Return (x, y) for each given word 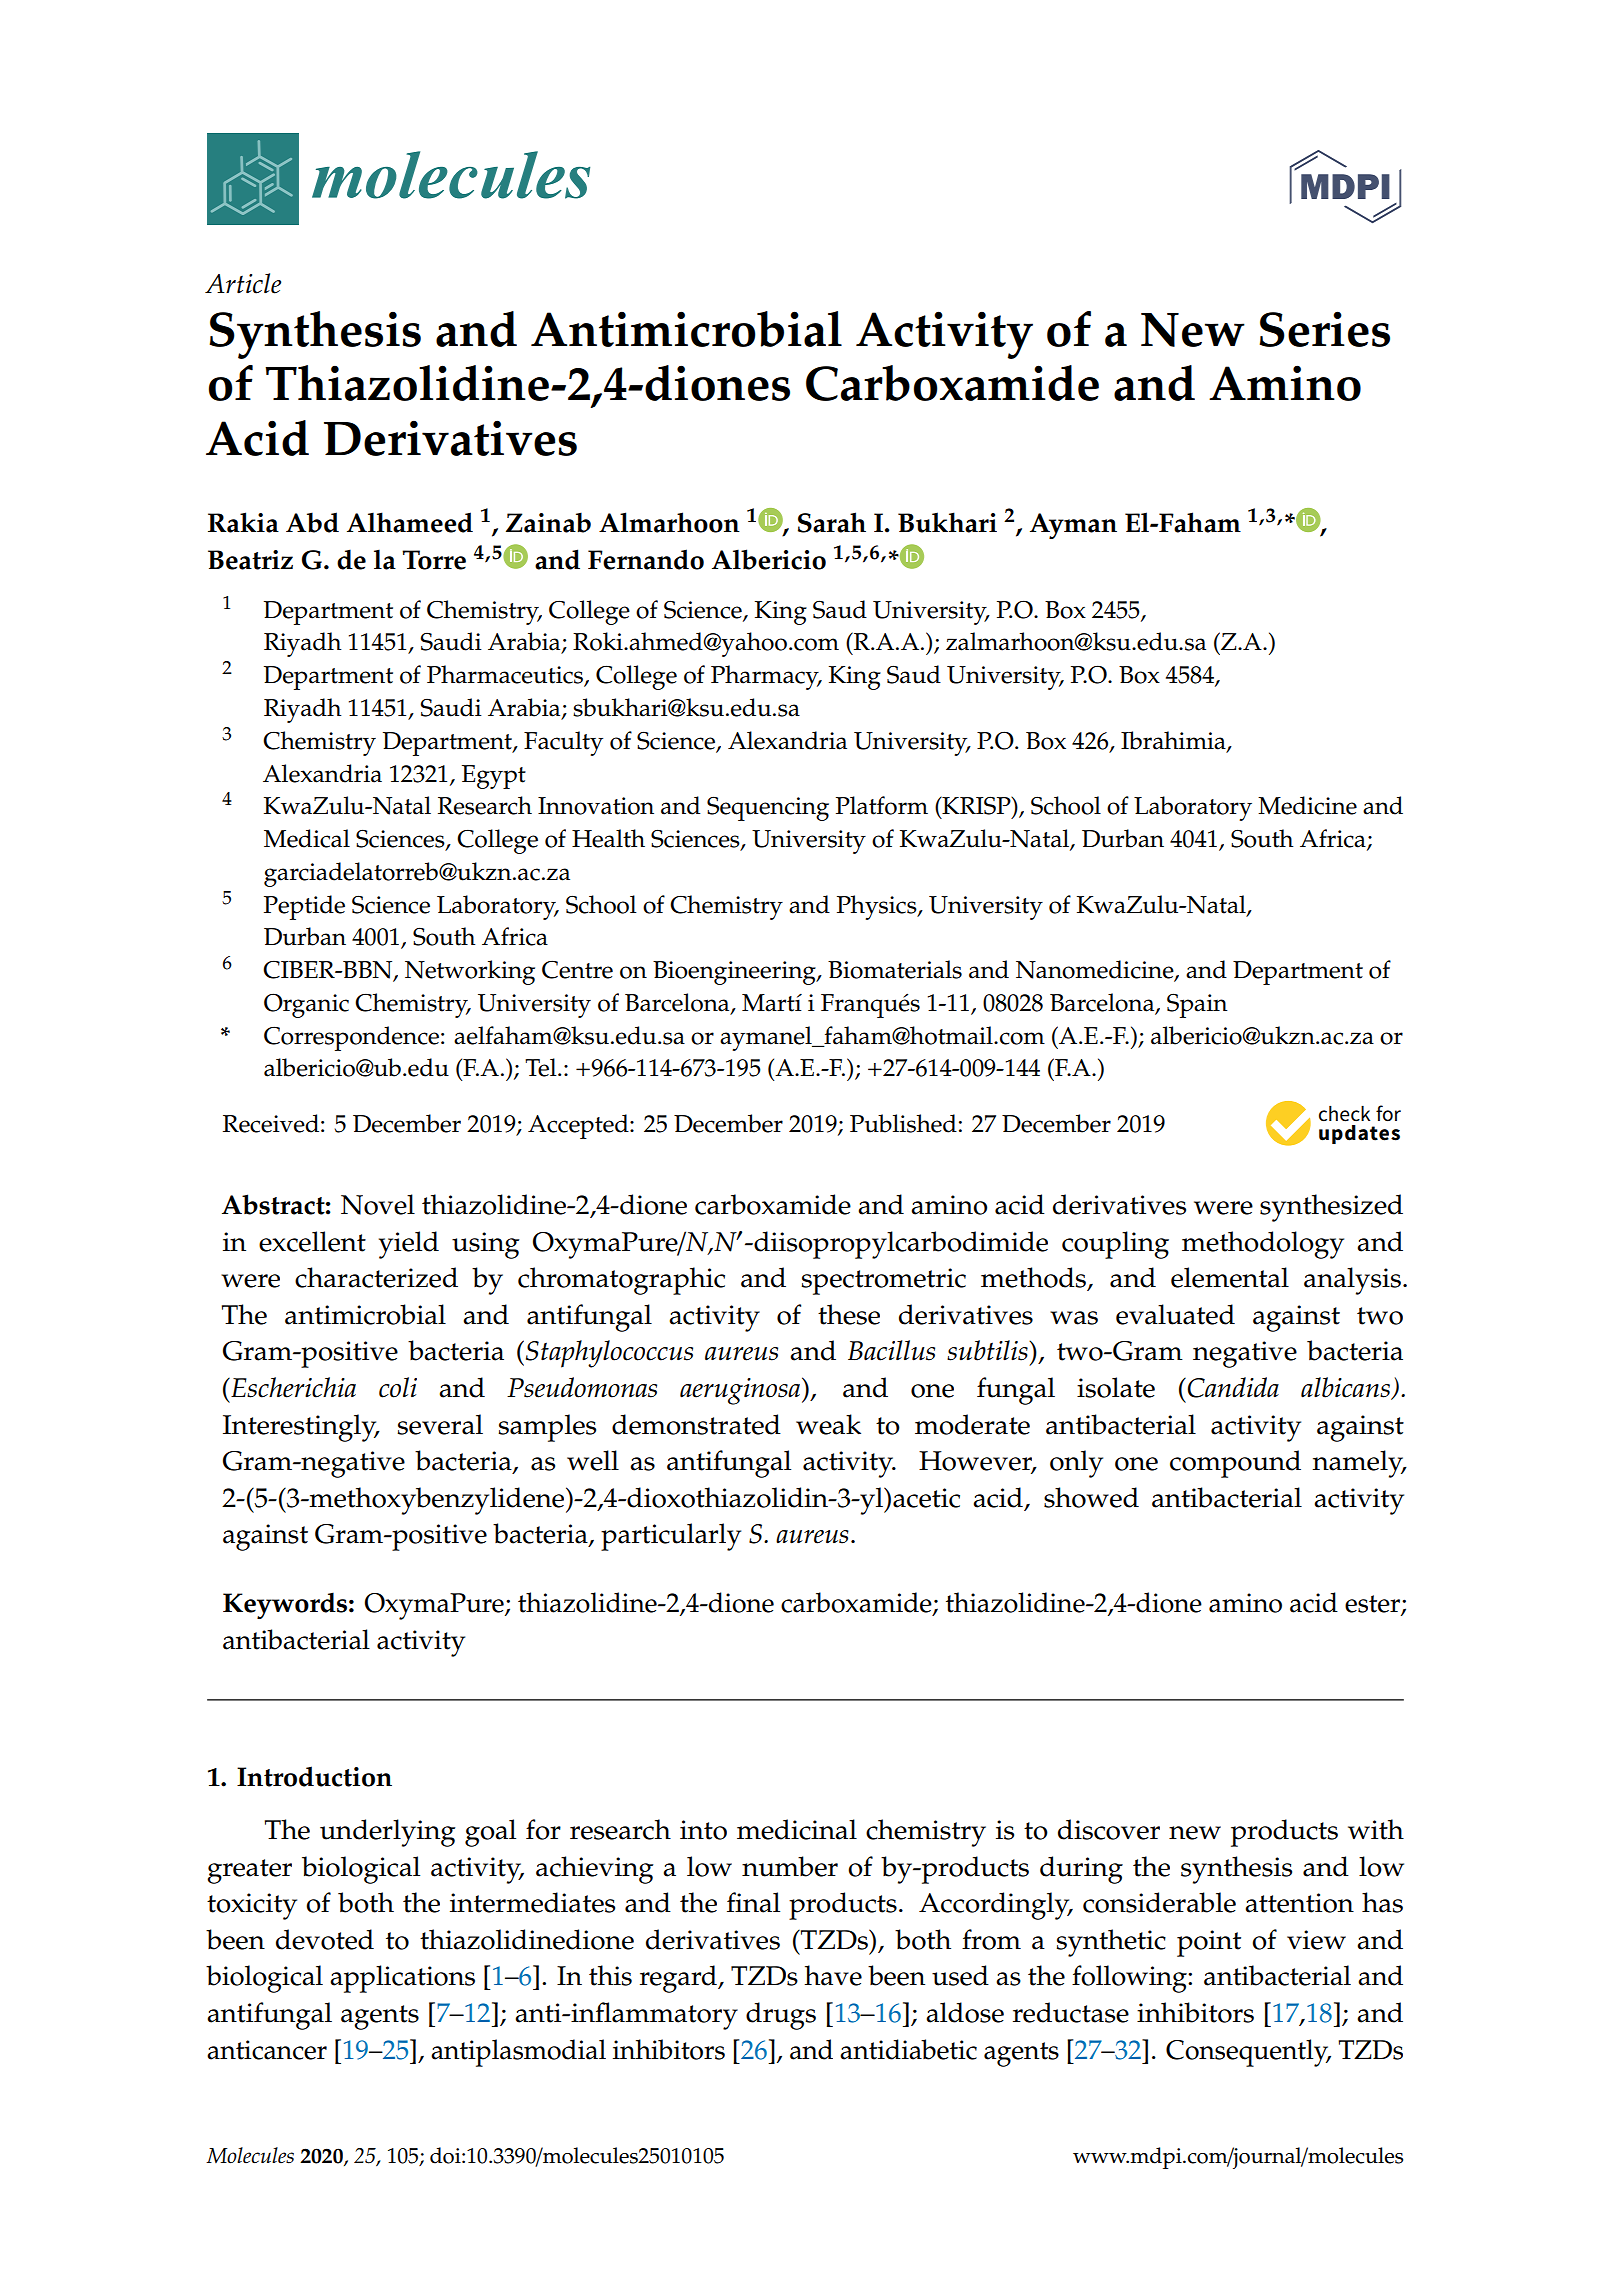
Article (243, 283)
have (833, 1975)
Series (1324, 329)
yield (409, 1245)
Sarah (832, 522)
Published (903, 1123)
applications (402, 1979)
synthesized (1331, 1208)
